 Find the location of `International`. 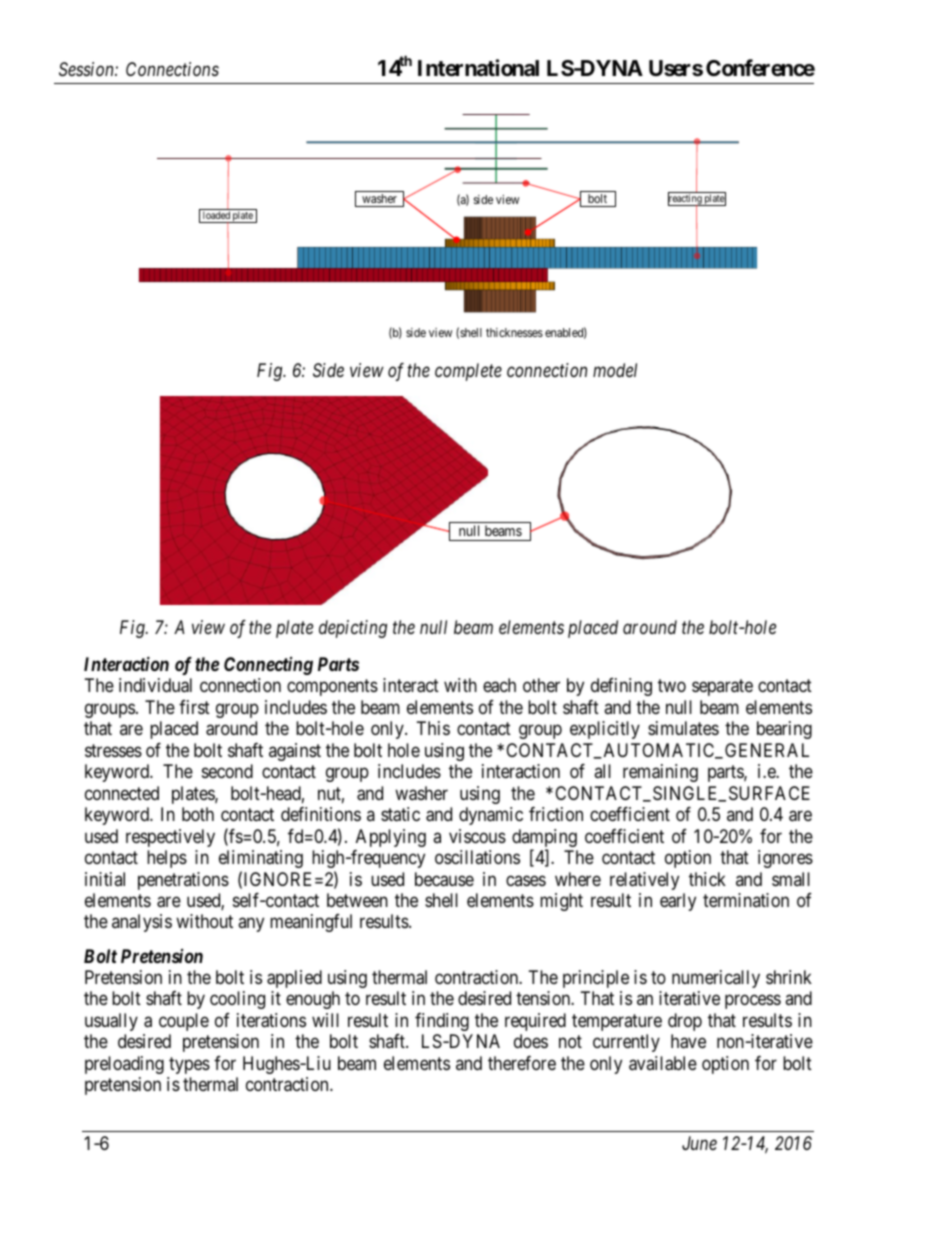

International is located at coordinates (478, 68).
